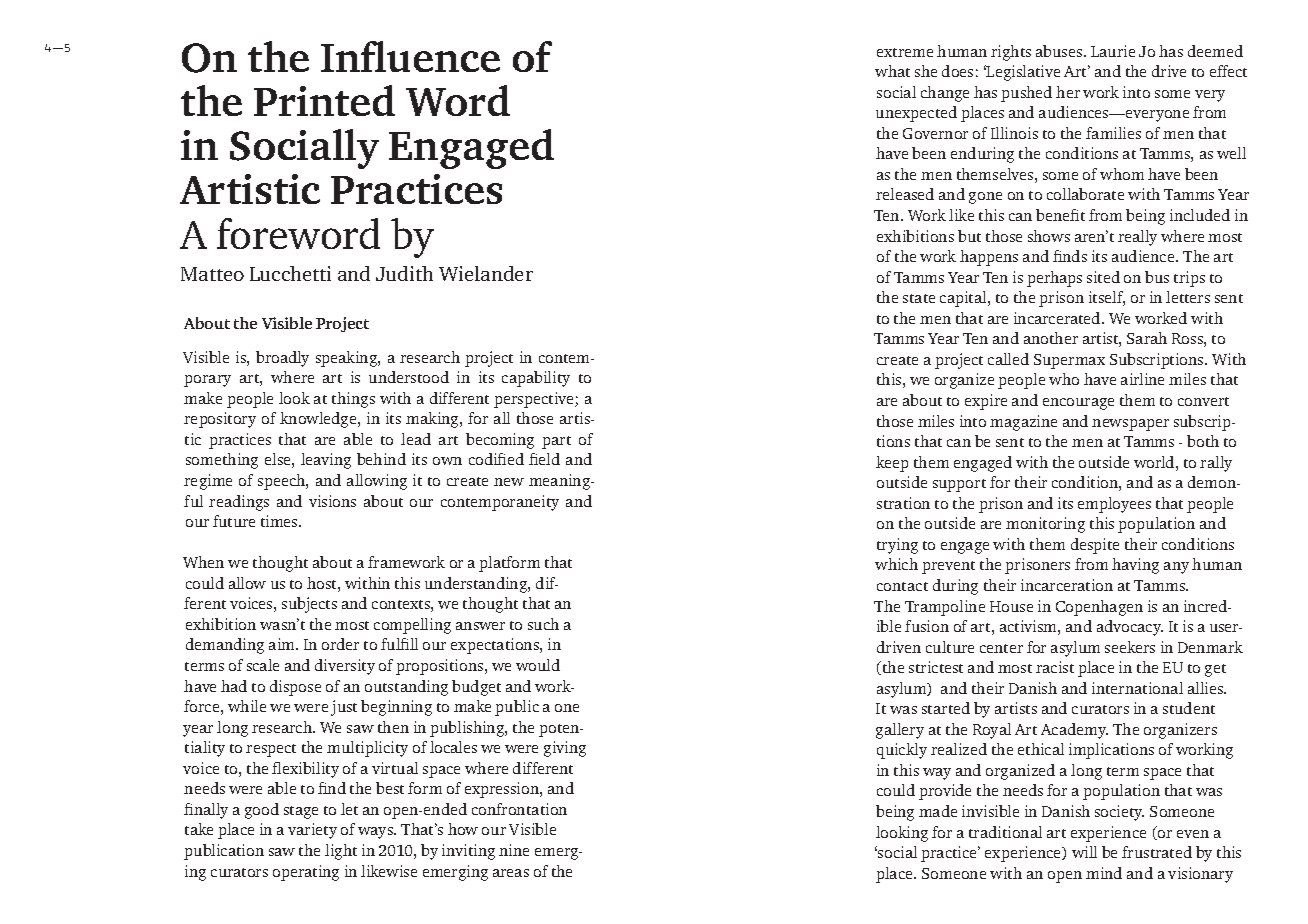  Describe the element at coordinates (905, 194) in the screenshot. I see `released` at that location.
